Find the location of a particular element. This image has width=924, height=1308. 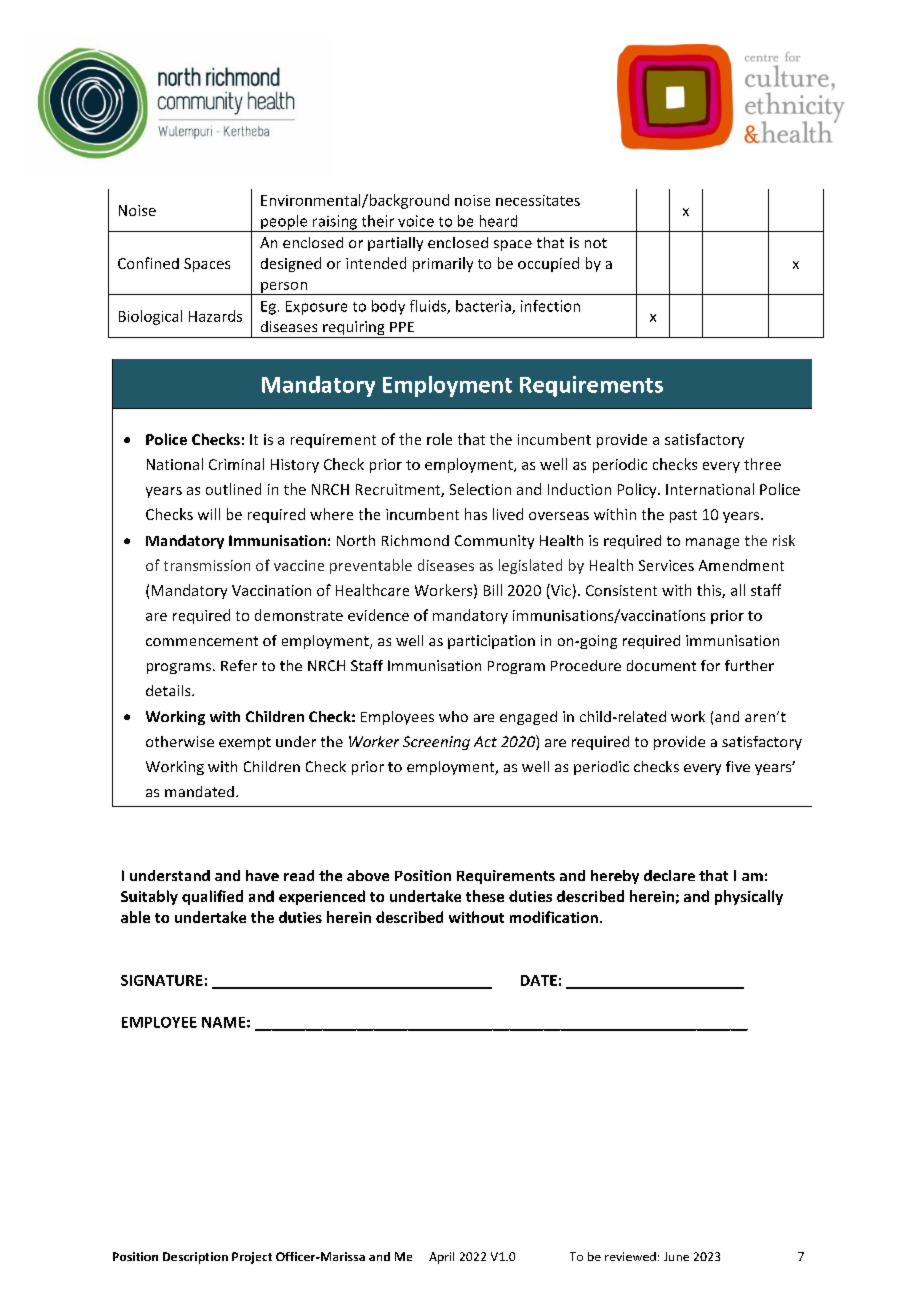

Criminal is located at coordinates (236, 464).
